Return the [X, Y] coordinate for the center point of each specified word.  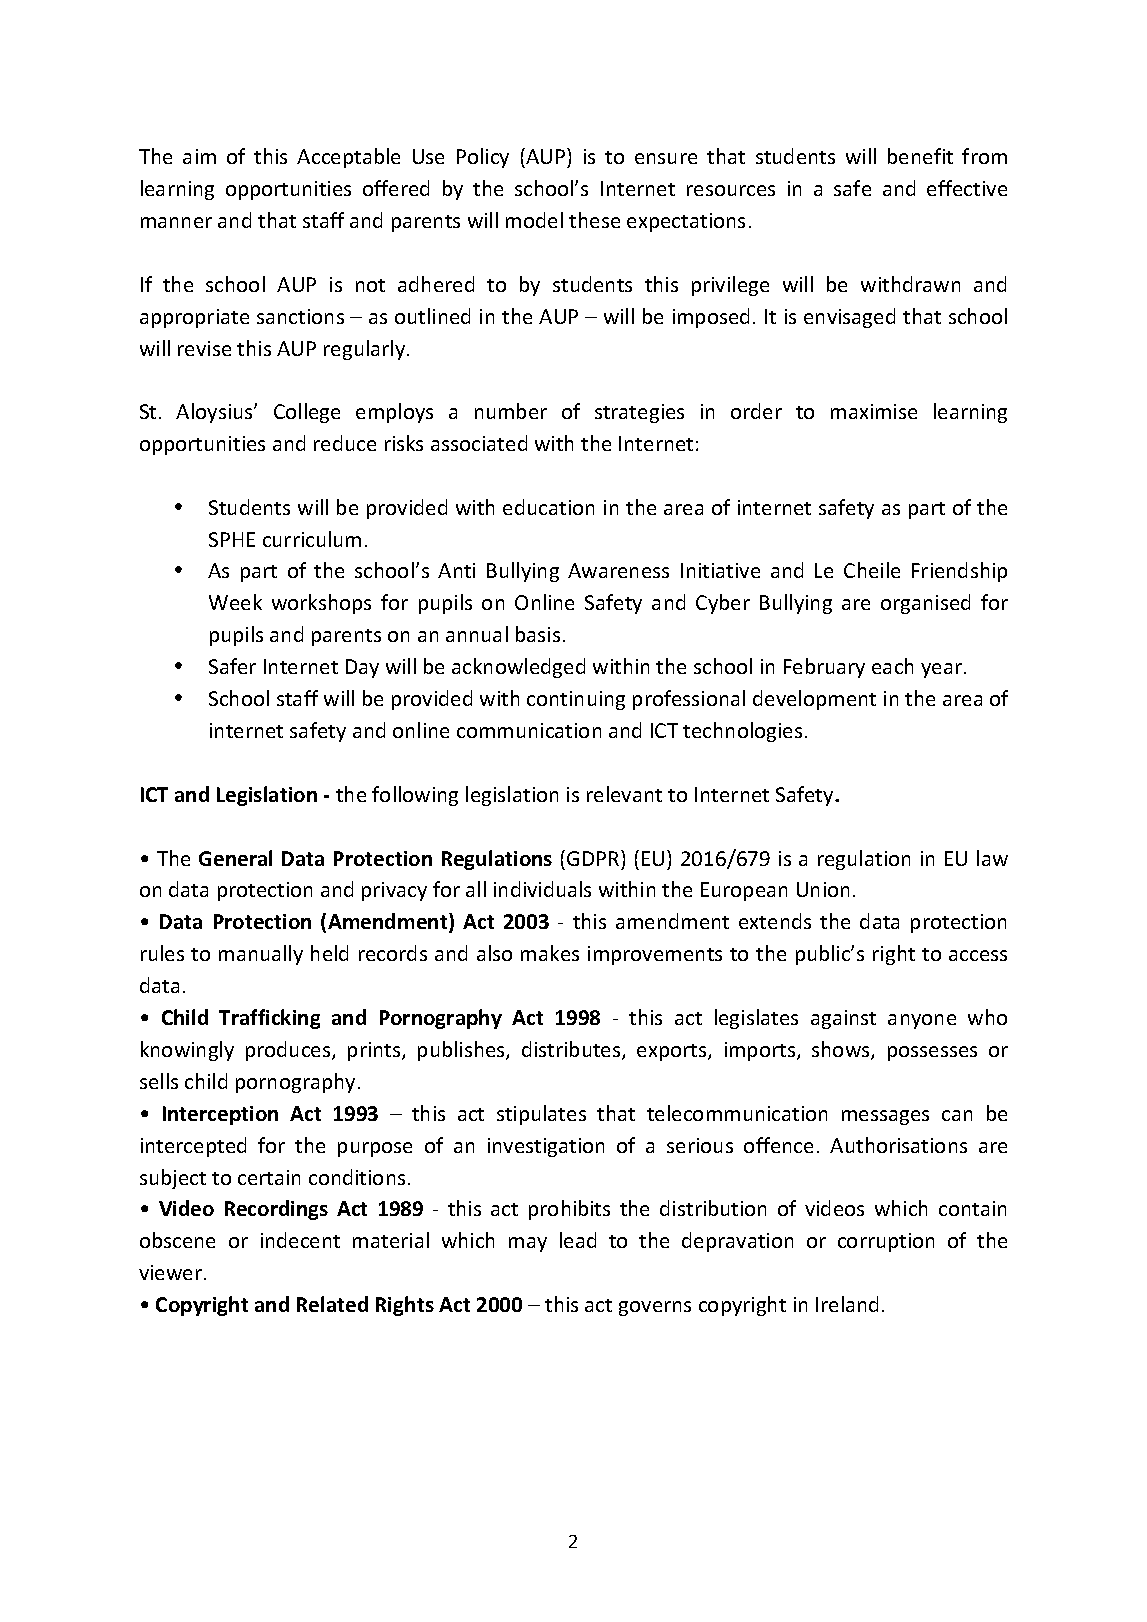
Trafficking [269, 1019]
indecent [300, 1240]
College [307, 413]
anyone [922, 1021]
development [814, 700]
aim [199, 156]
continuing [576, 700]
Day [362, 668]
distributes [572, 1050]
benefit [920, 156]
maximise [874, 411]
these [594, 220]
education [548, 507]
